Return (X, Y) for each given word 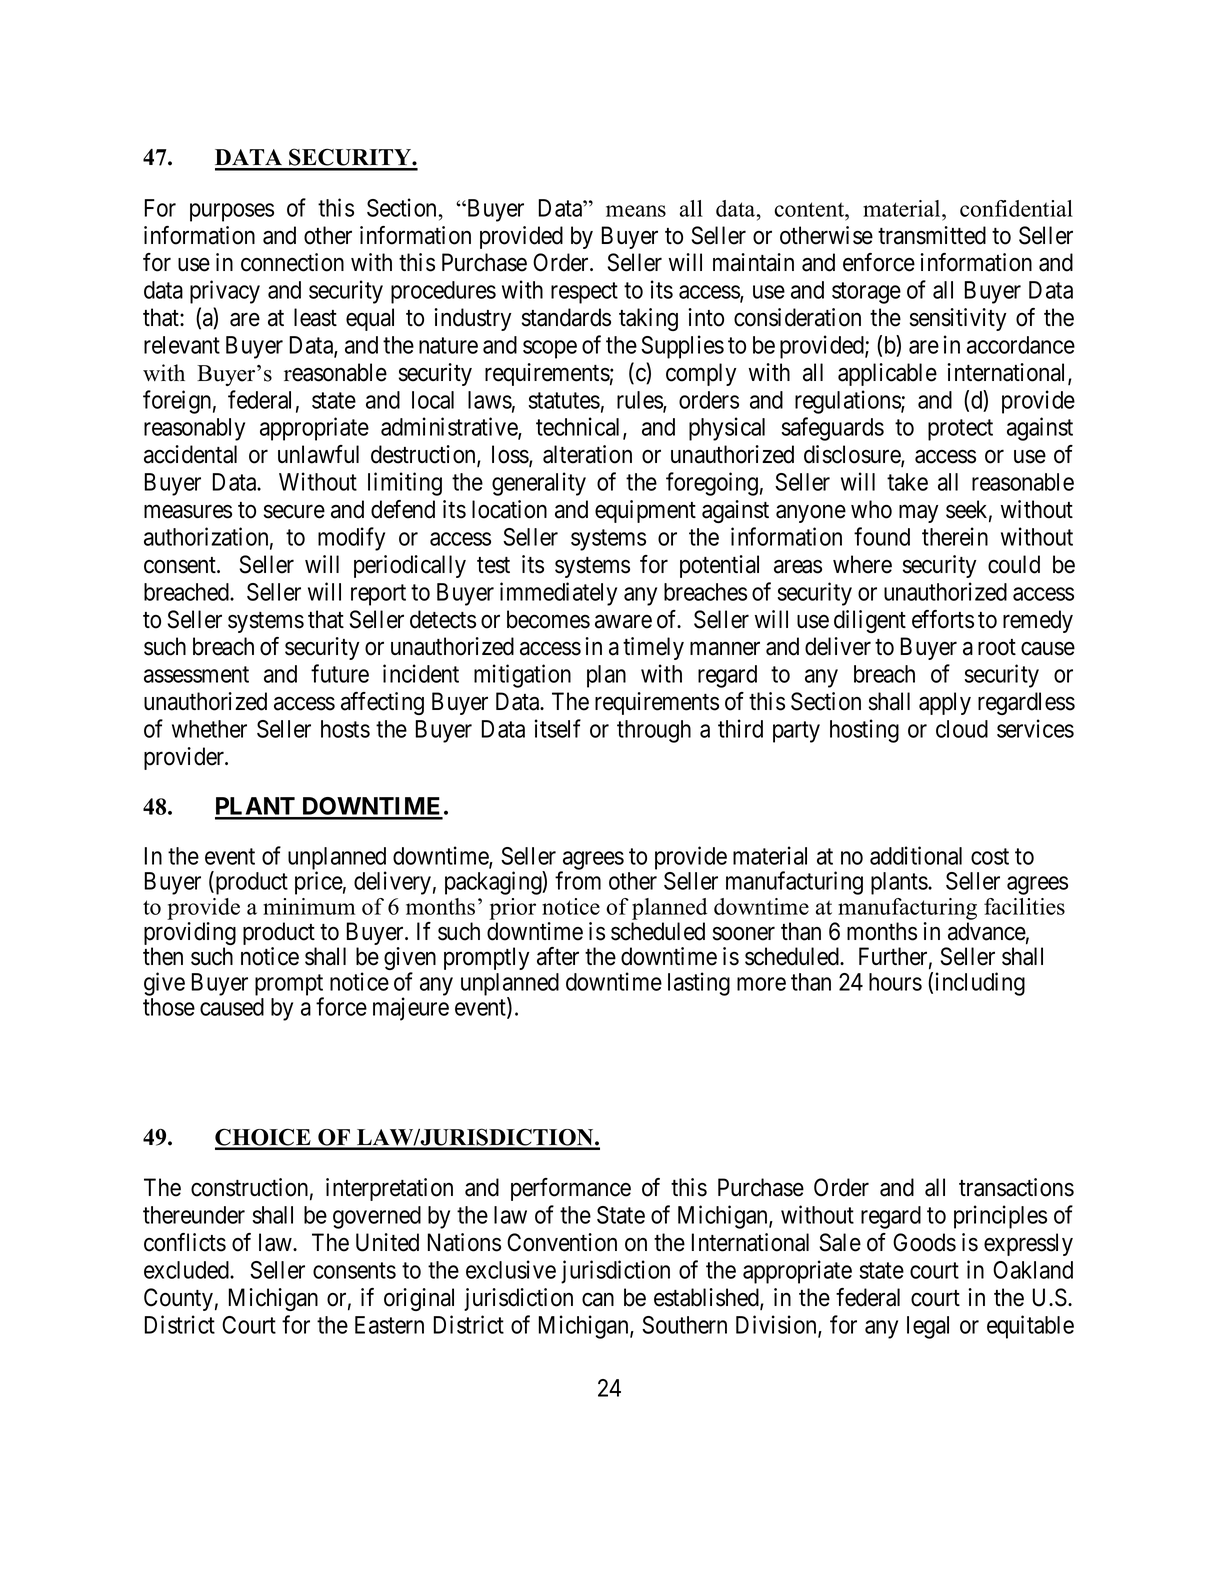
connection (292, 262)
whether (209, 729)
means (636, 211)
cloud (962, 729)
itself (558, 728)
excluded (187, 1270)
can (598, 1300)
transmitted (932, 235)
